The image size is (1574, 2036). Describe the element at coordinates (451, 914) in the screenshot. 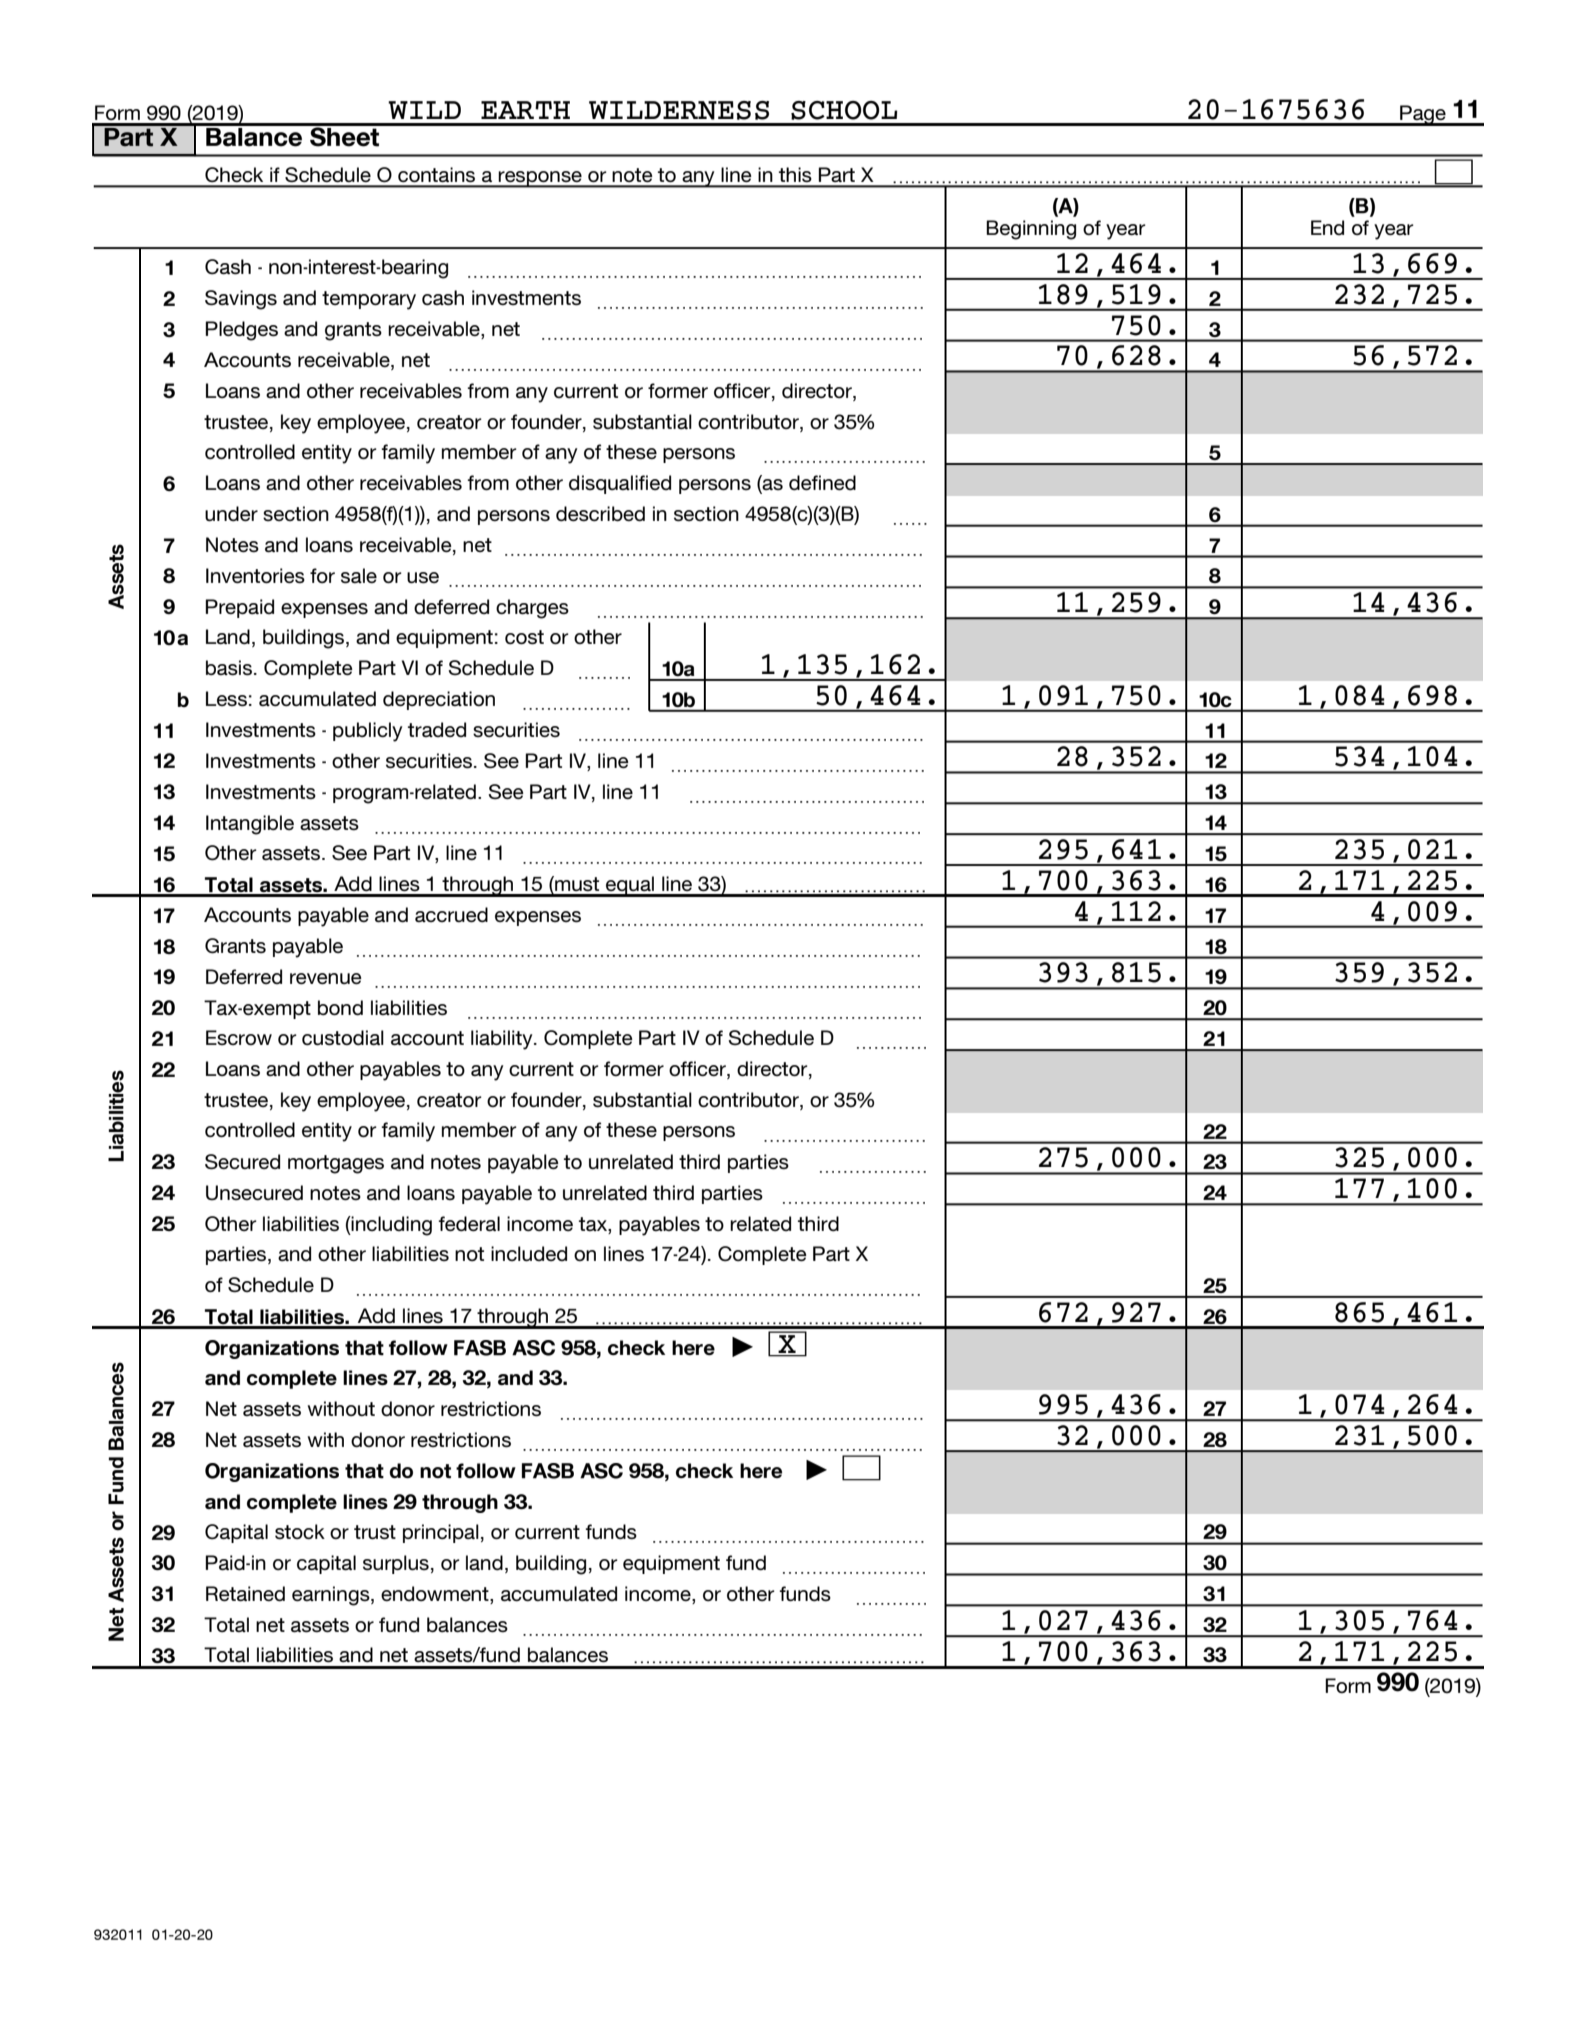

I see `accrued` at that location.
